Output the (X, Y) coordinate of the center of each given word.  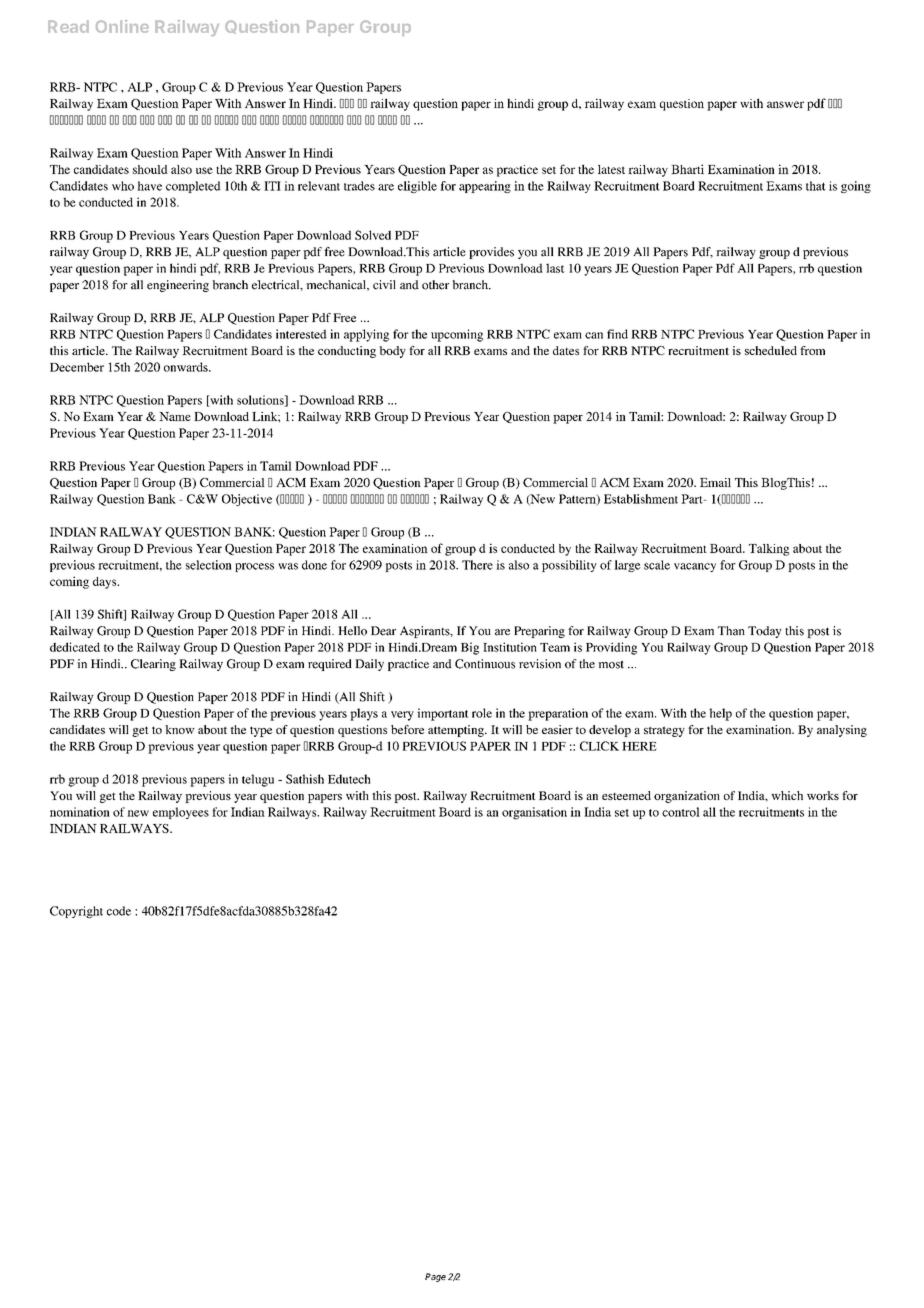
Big (470, 648)
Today (765, 632)
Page (435, 1277)
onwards (187, 367)
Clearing (153, 665)
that (816, 186)
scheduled (771, 350)
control (681, 812)
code (119, 911)
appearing (485, 187)
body (392, 352)
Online (122, 26)
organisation (534, 813)
